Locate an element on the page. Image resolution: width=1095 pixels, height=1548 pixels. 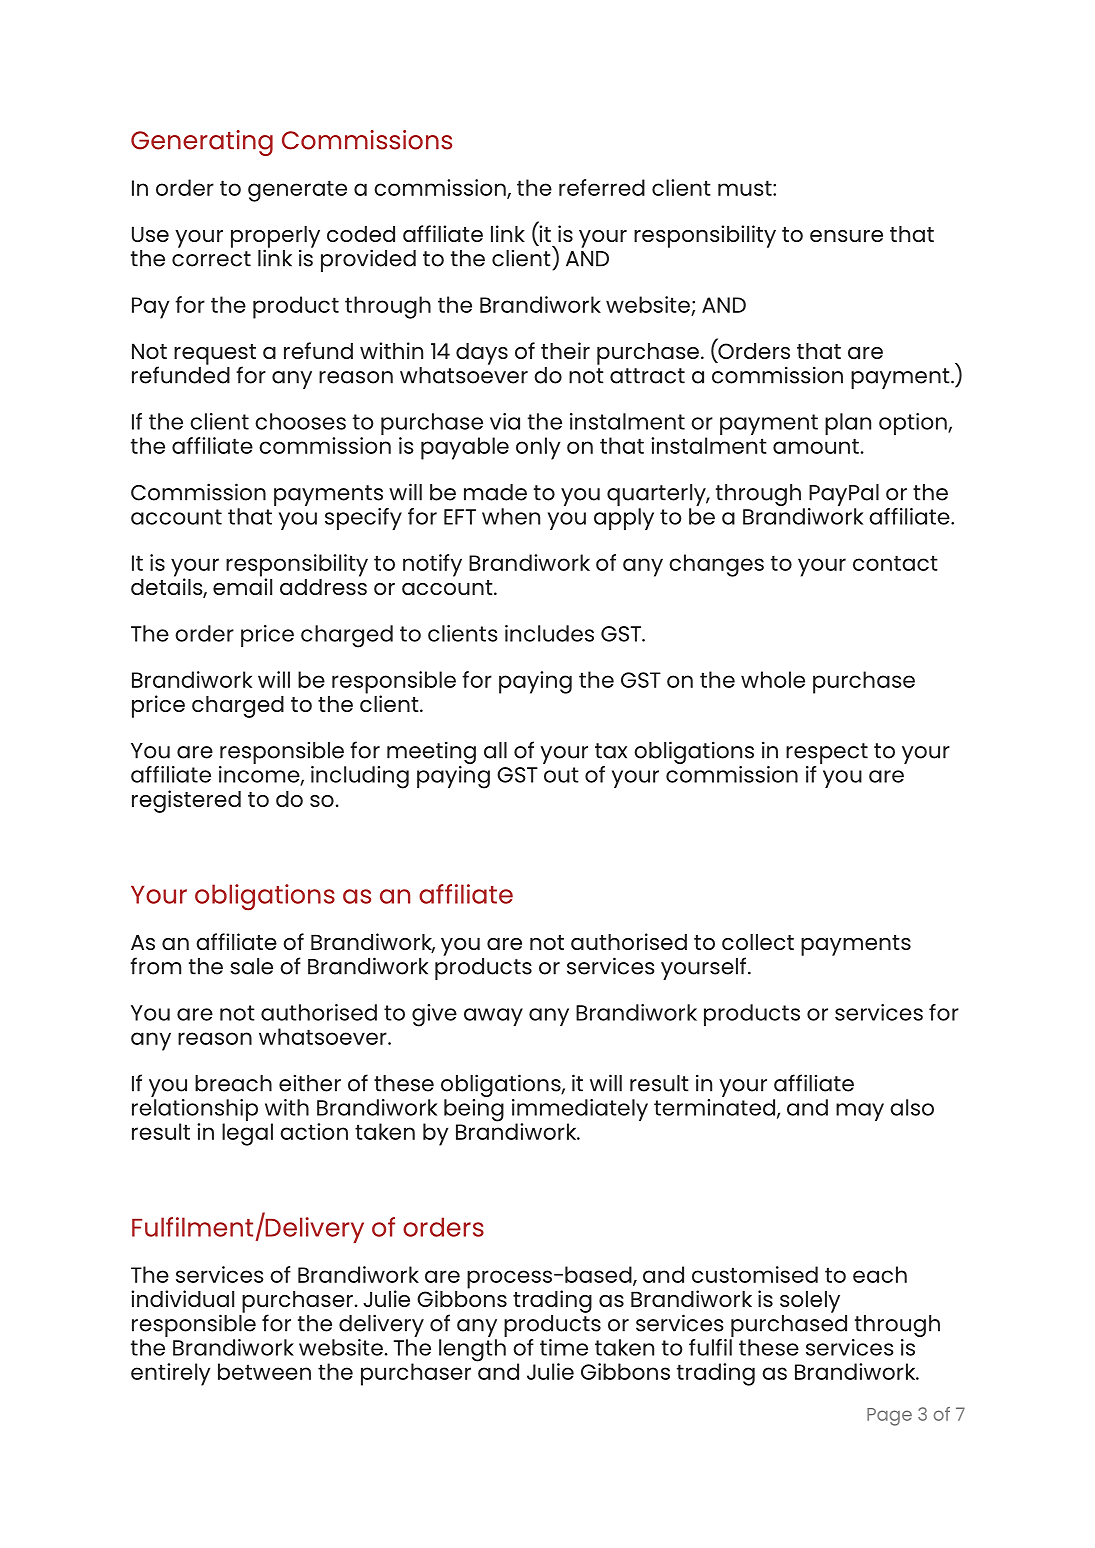
email is located at coordinates (242, 585).
